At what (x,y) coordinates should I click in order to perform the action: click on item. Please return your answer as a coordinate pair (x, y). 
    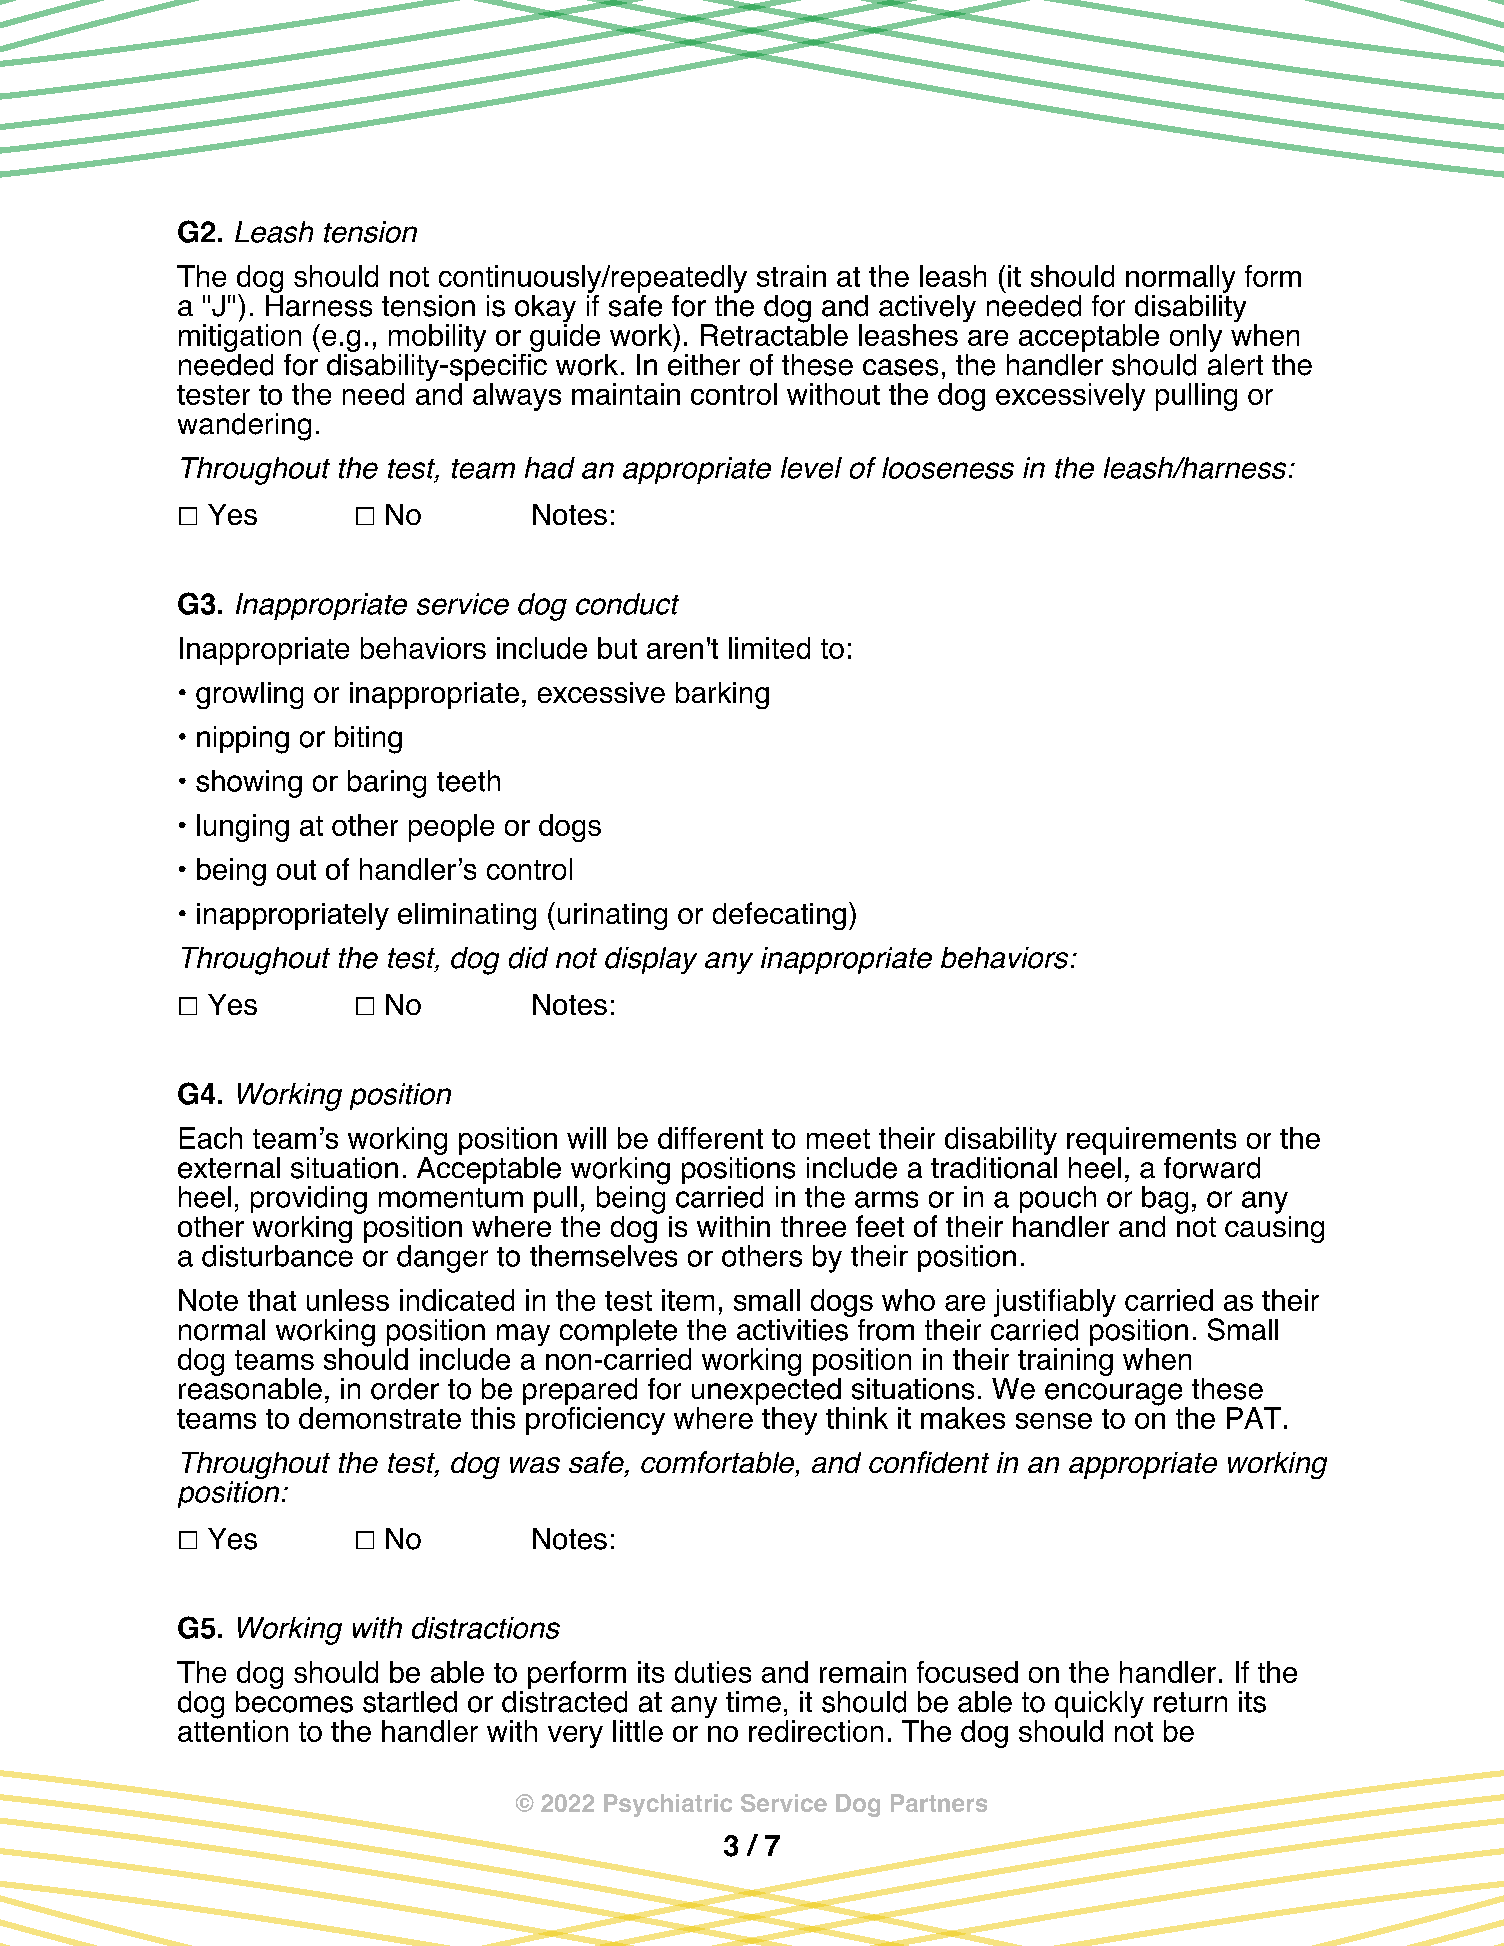
    Looking at the image, I should click on (688, 1300).
